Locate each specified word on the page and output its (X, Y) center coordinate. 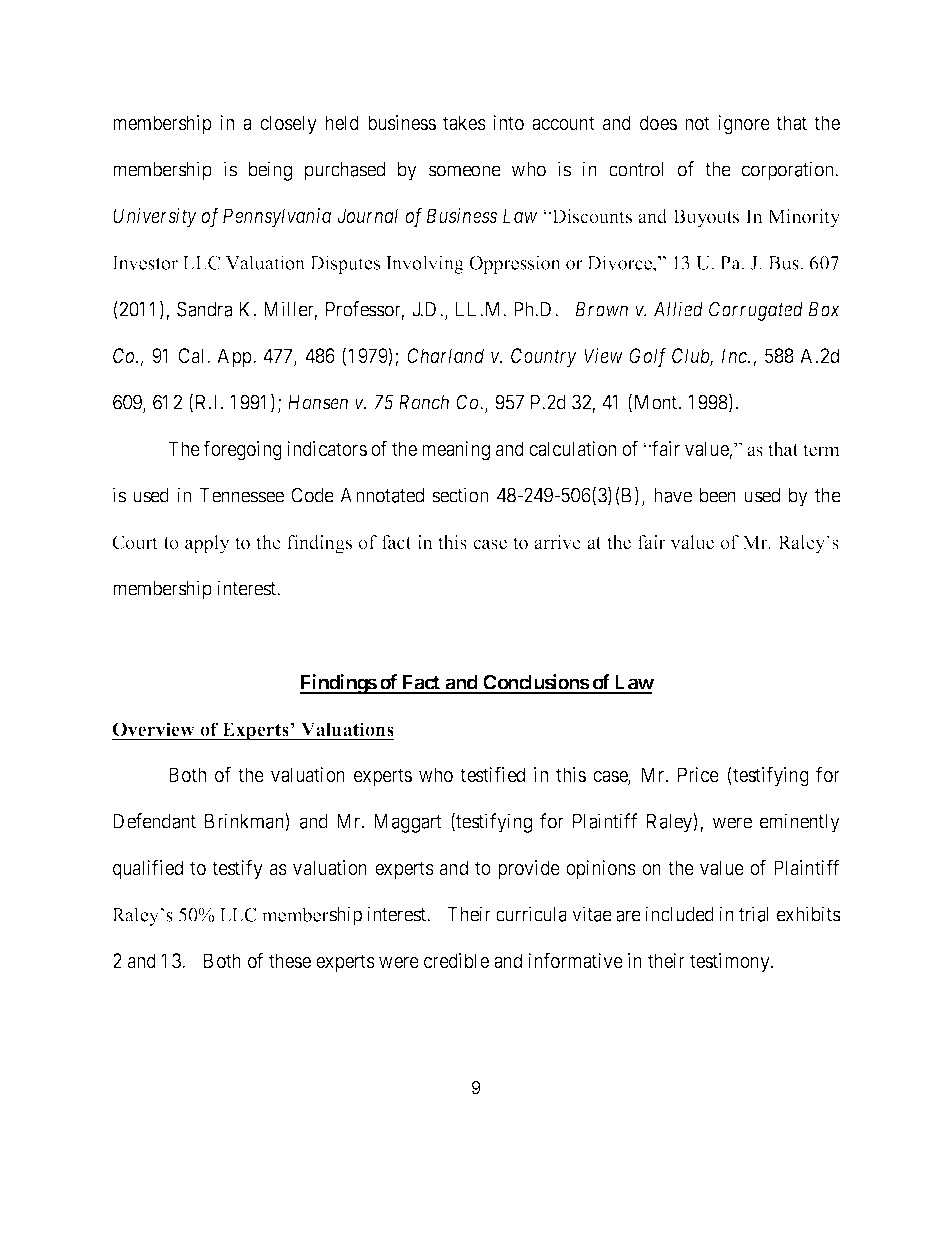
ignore (744, 125)
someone (465, 171)
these (290, 960)
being (270, 171)
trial (754, 914)
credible (456, 960)
